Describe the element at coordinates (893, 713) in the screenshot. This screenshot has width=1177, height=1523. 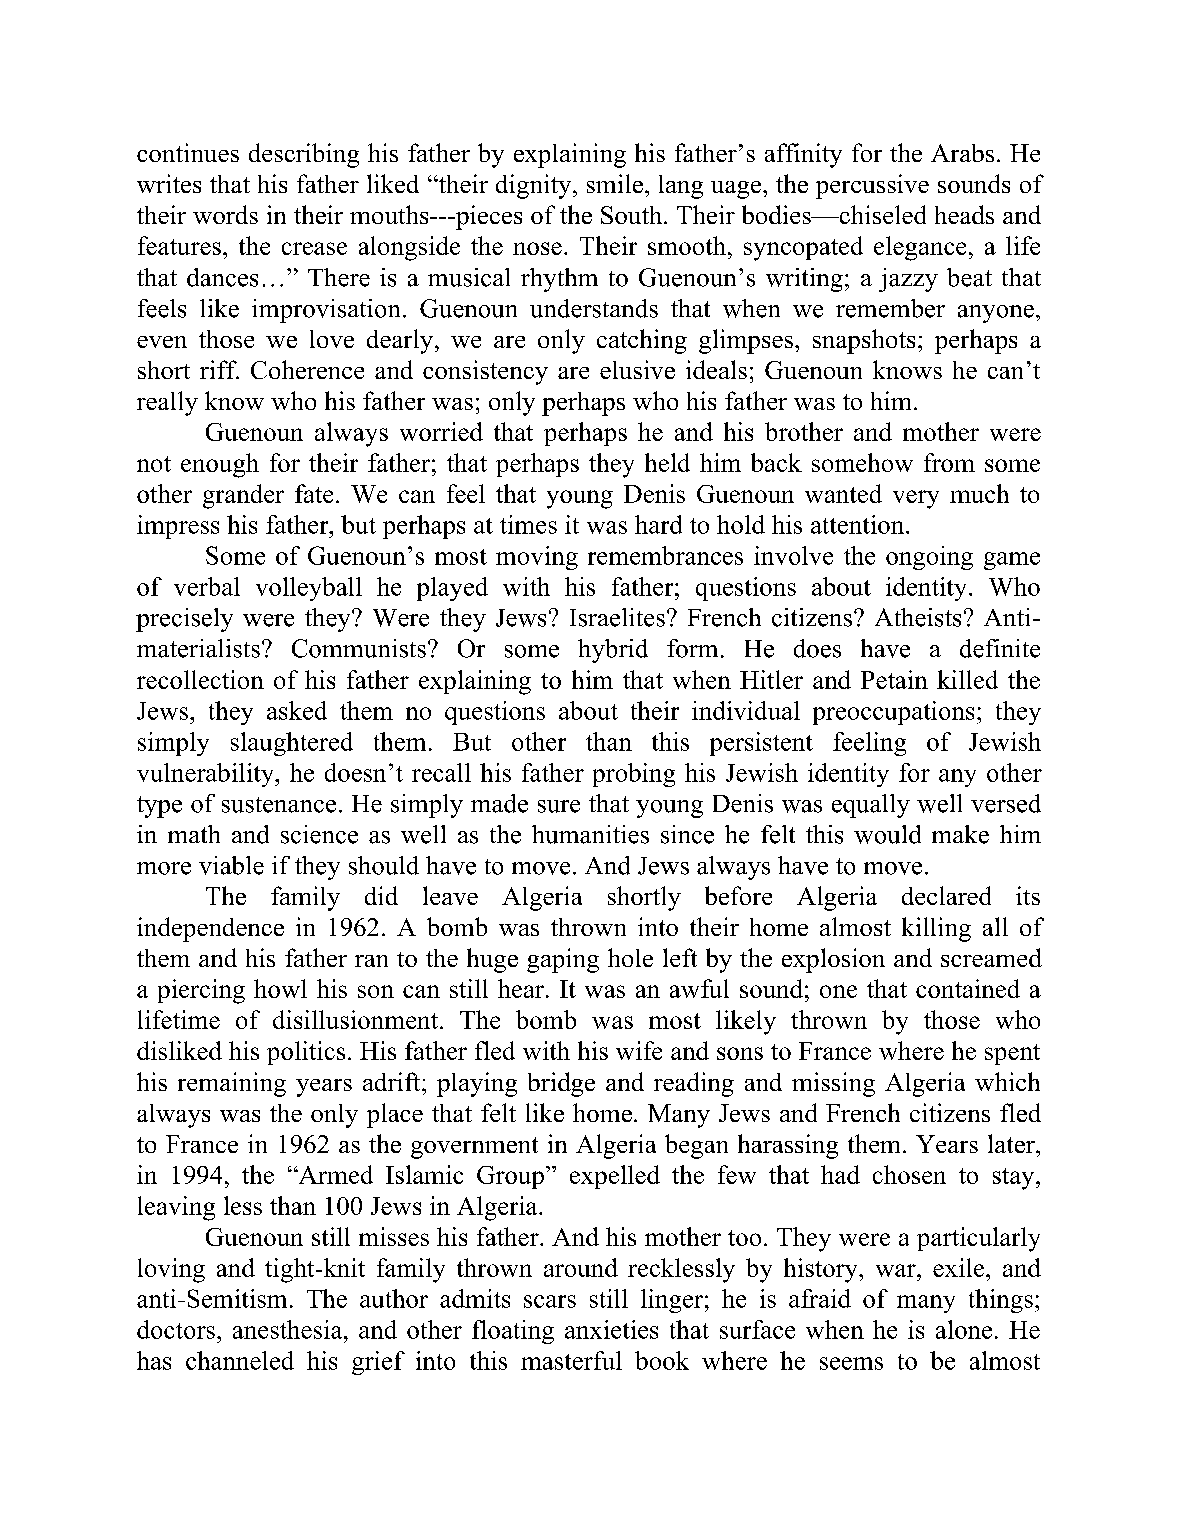
I see `preoccupations` at that location.
